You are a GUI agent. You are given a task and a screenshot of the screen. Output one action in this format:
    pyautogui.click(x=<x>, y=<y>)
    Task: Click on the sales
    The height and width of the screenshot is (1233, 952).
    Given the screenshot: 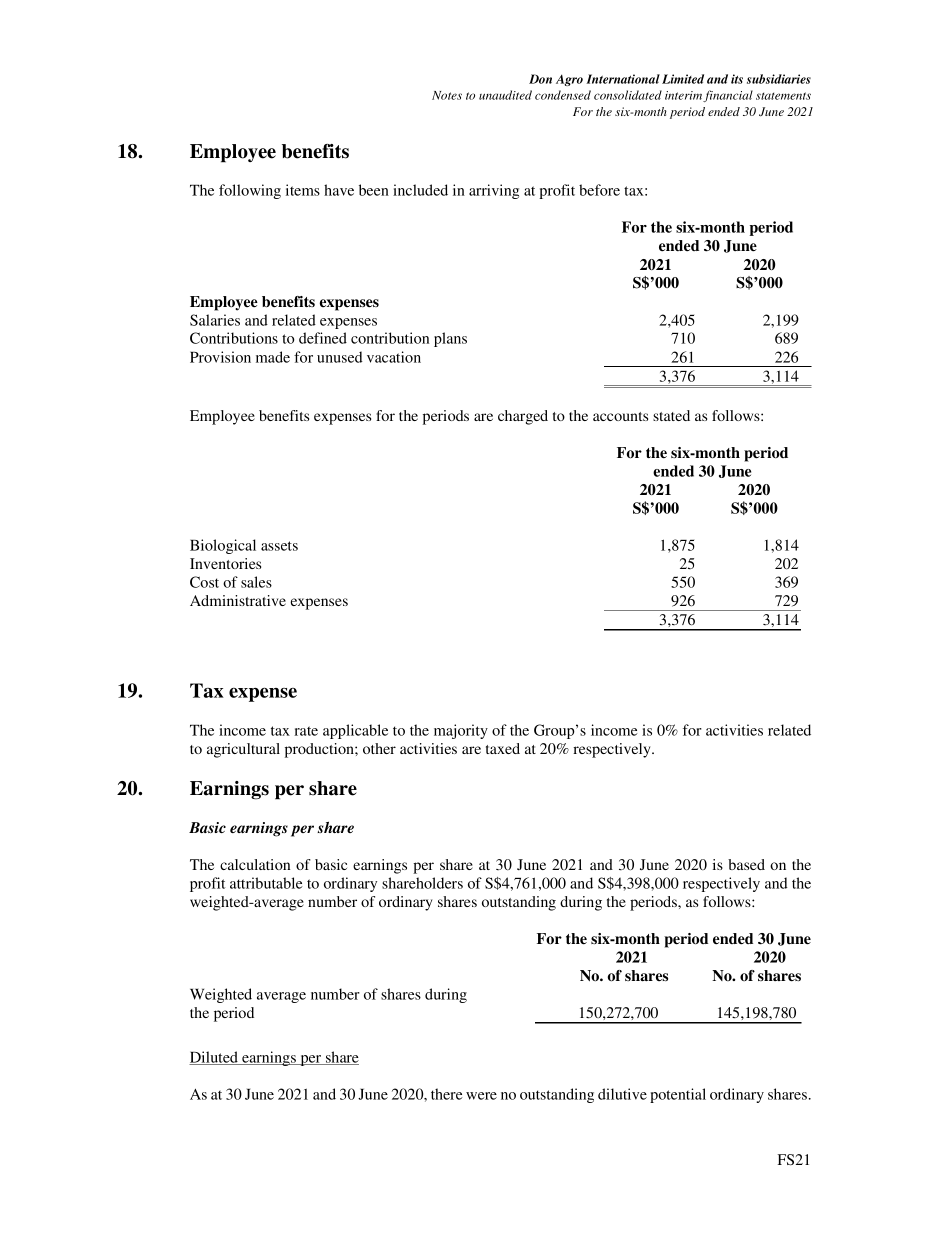 What is the action you would take?
    pyautogui.click(x=256, y=582)
